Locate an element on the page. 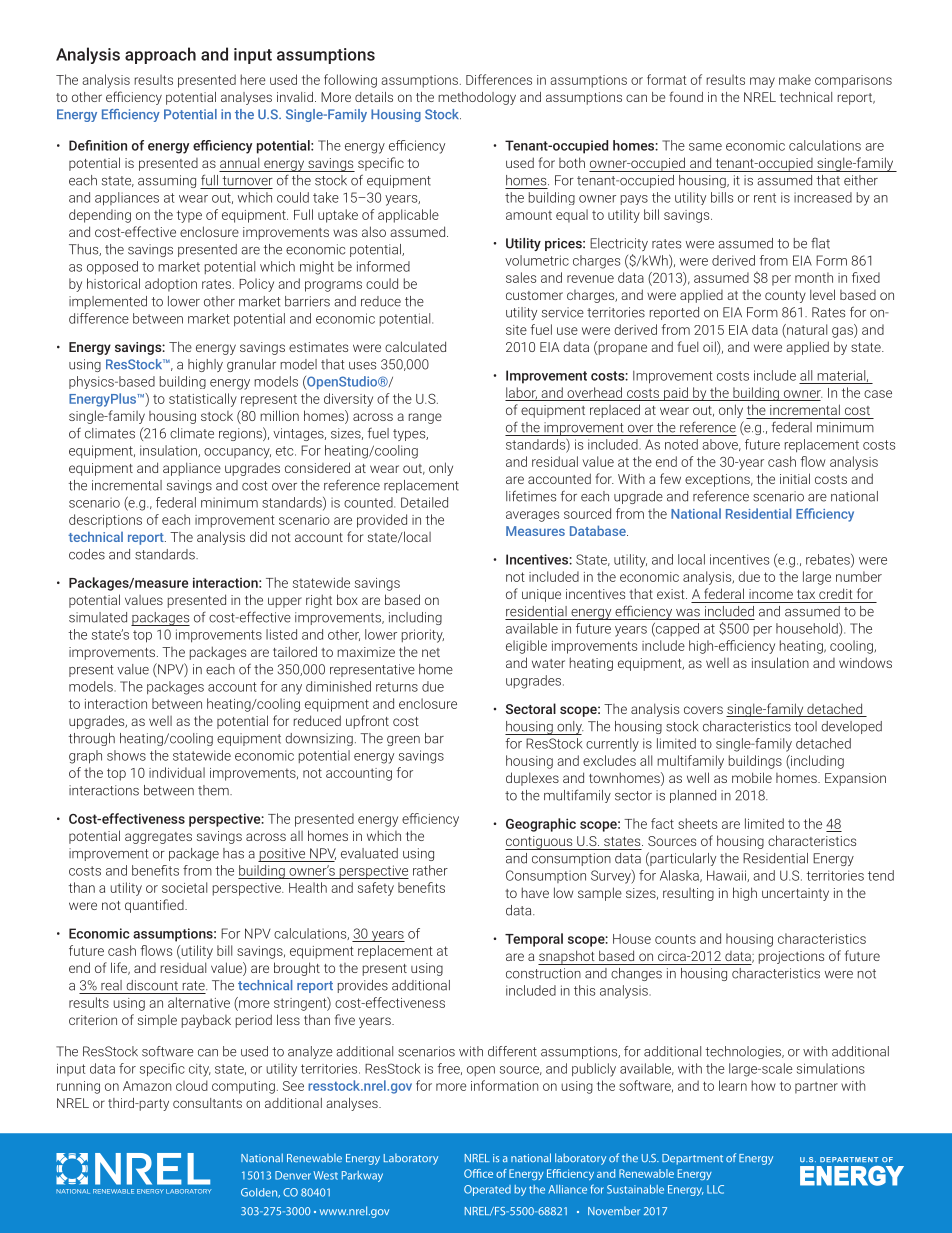  aggregates is located at coordinates (158, 838).
